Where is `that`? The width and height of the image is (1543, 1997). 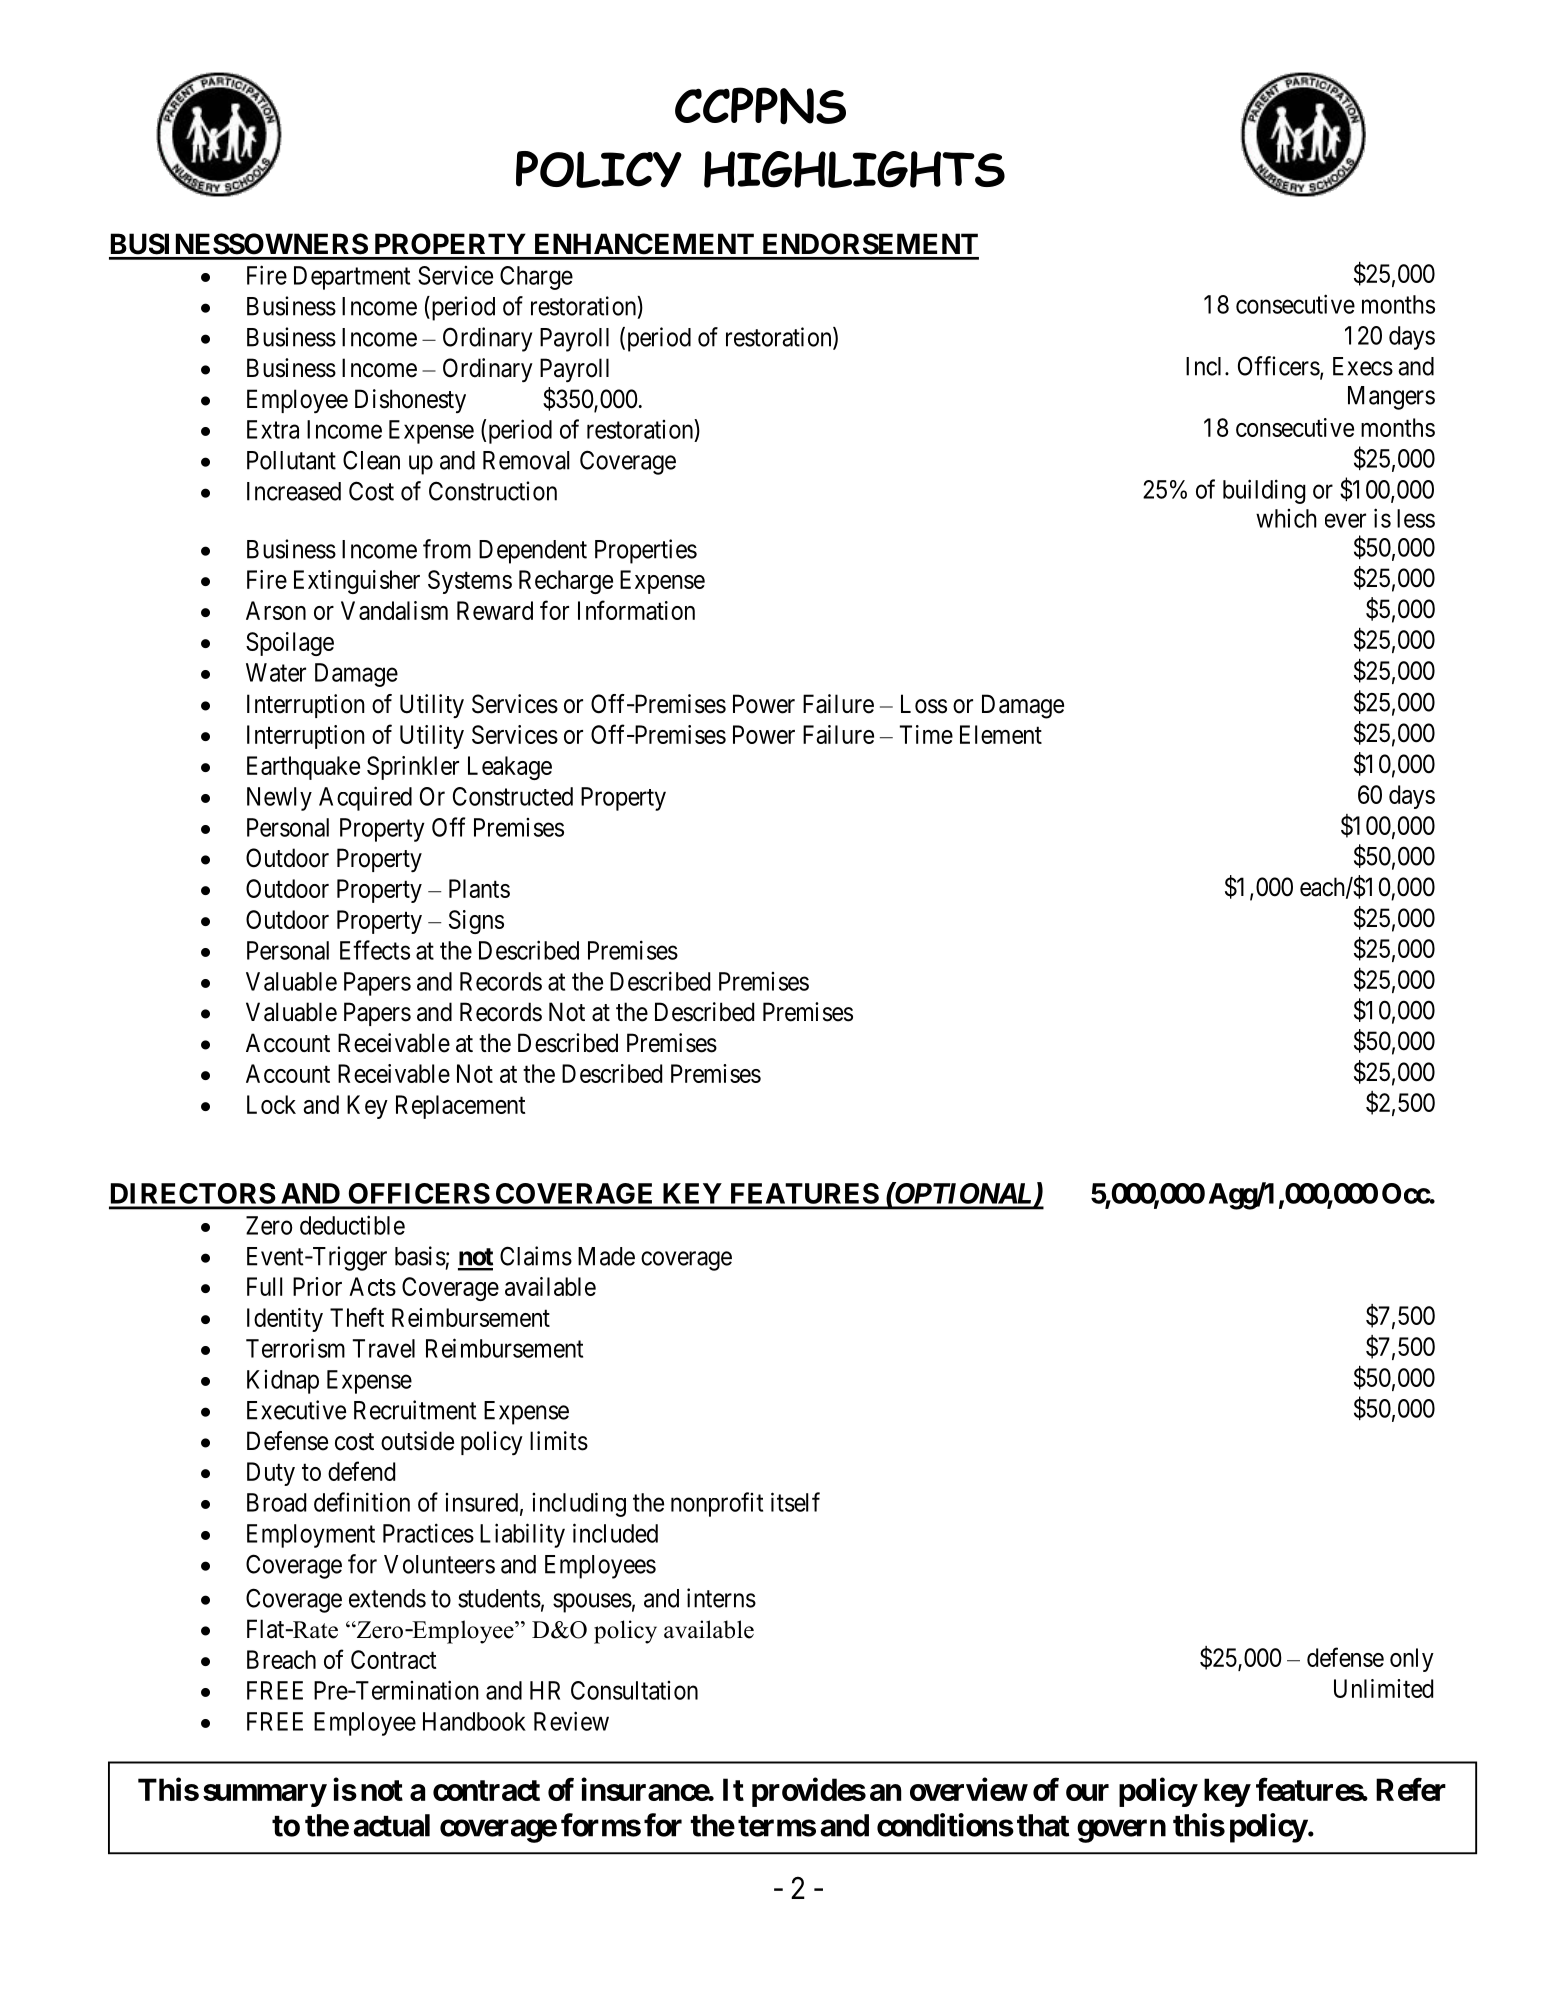
that is located at coordinates (1043, 1825).
